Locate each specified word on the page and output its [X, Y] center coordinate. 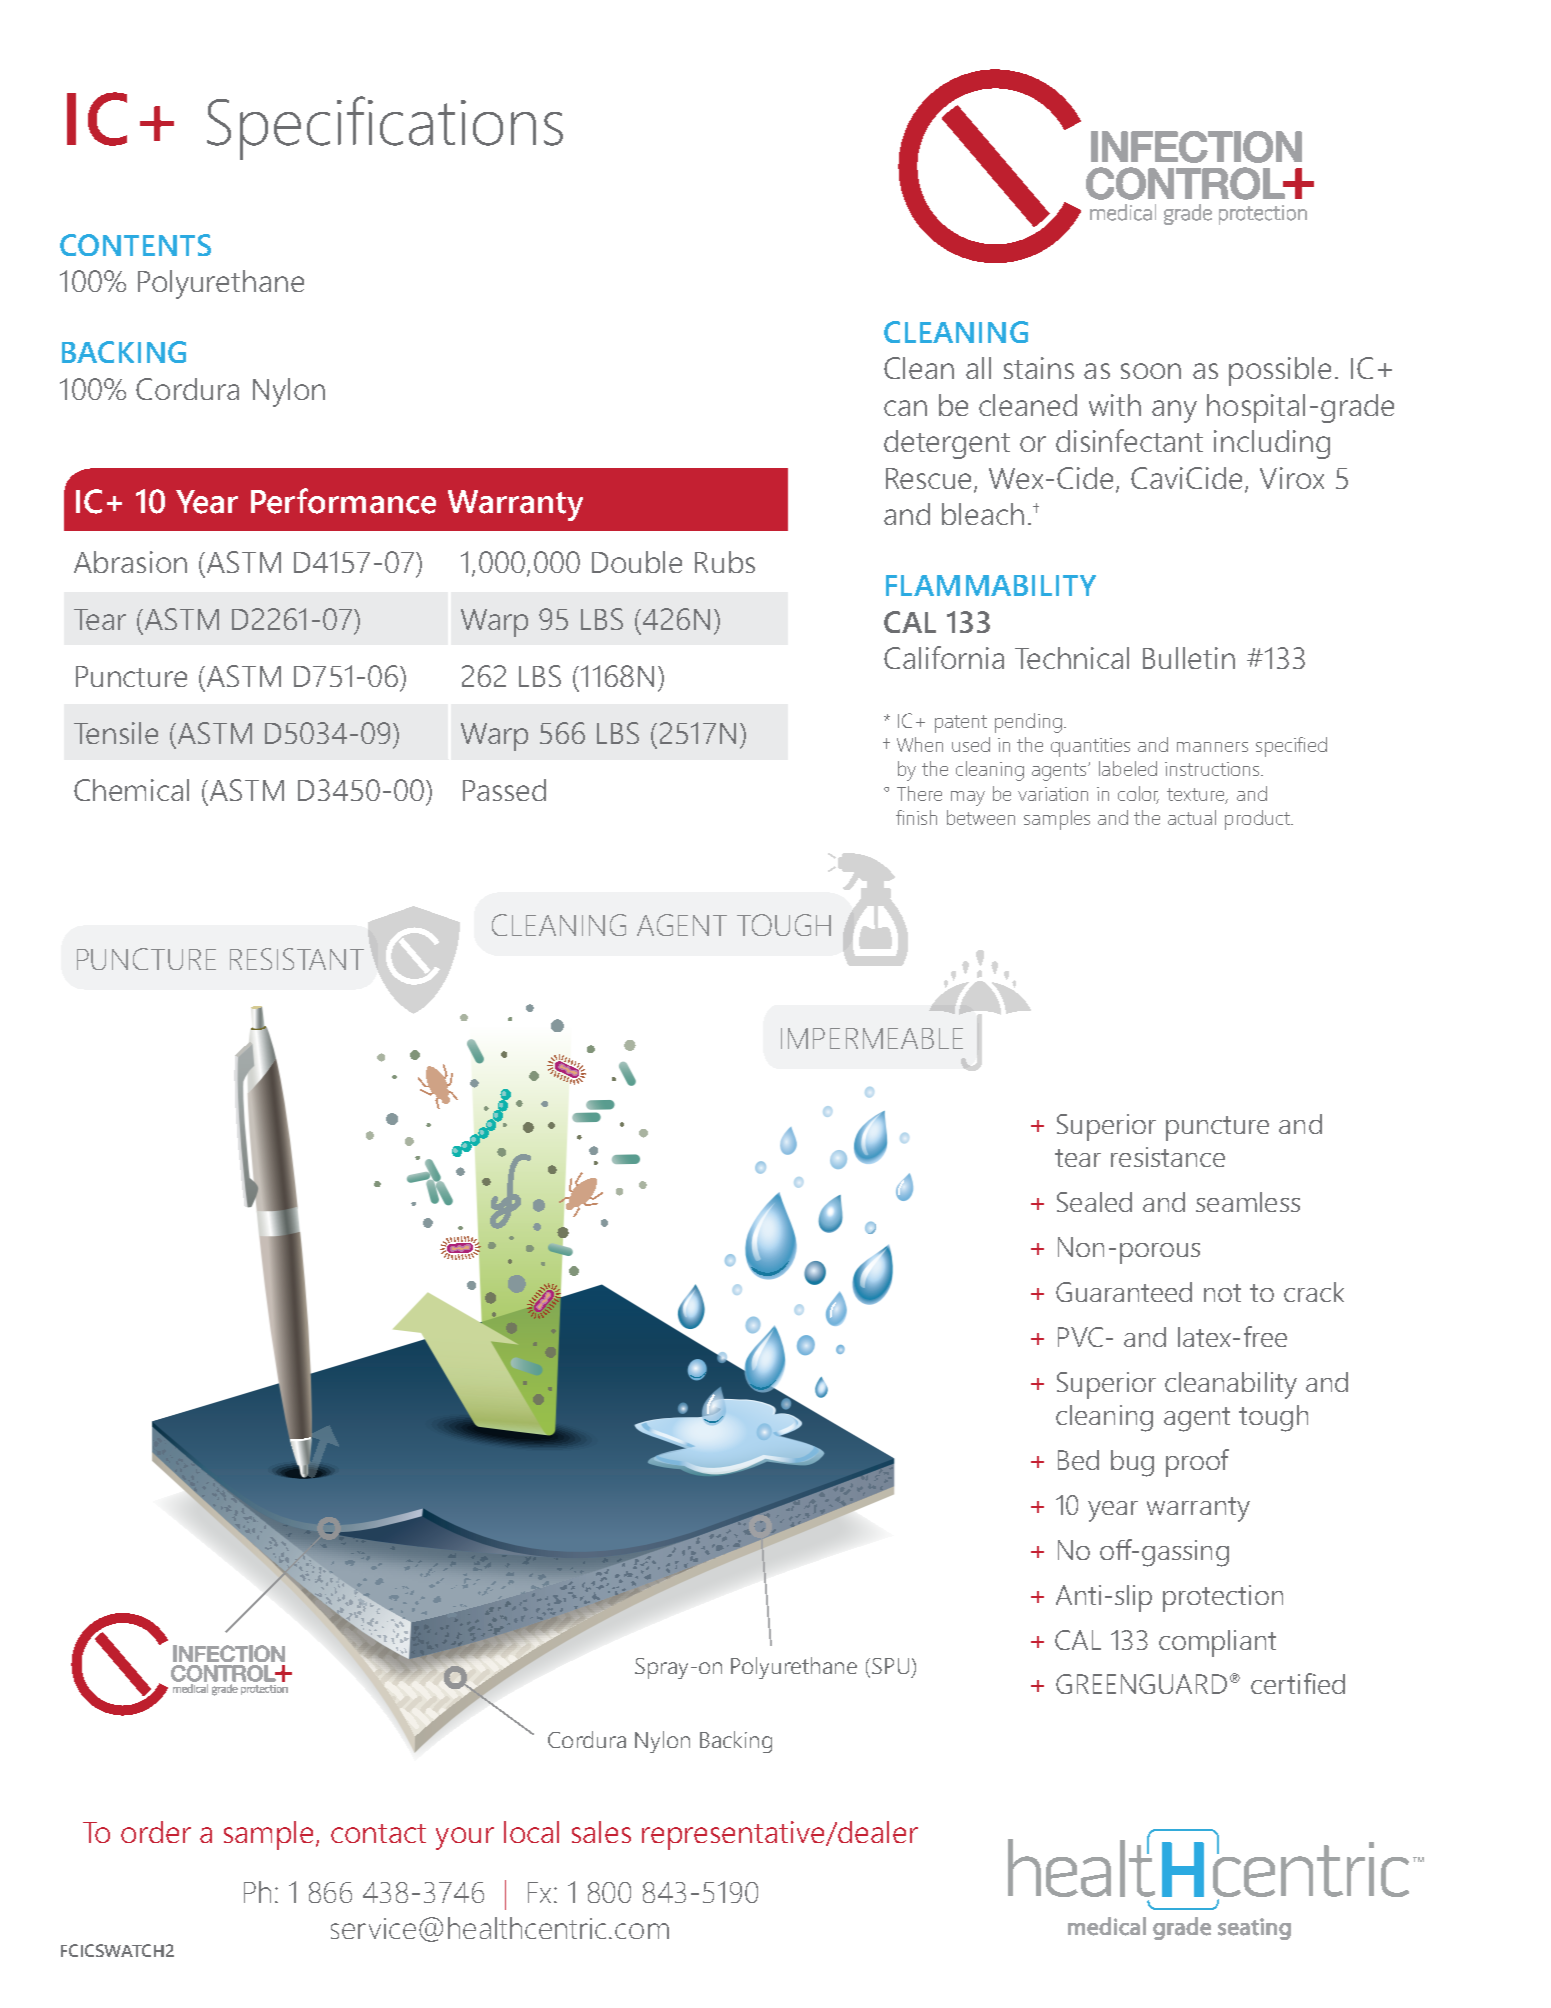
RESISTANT [297, 959]
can [905, 408]
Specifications [385, 128]
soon [1151, 371]
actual [1192, 817]
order [156, 1832]
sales [601, 1832]
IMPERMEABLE [872, 1038]
